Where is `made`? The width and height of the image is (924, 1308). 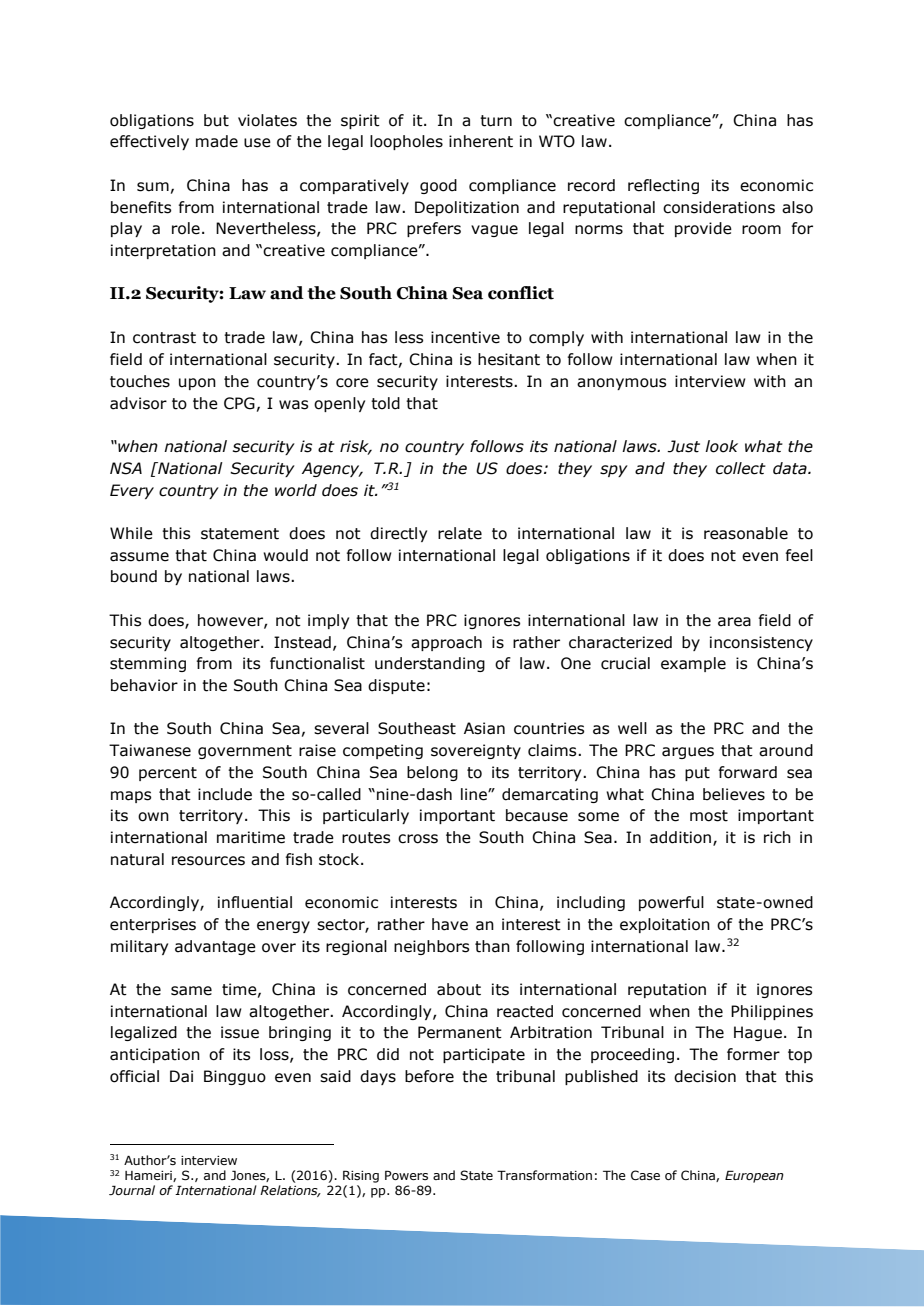 made is located at coordinates (217, 141).
